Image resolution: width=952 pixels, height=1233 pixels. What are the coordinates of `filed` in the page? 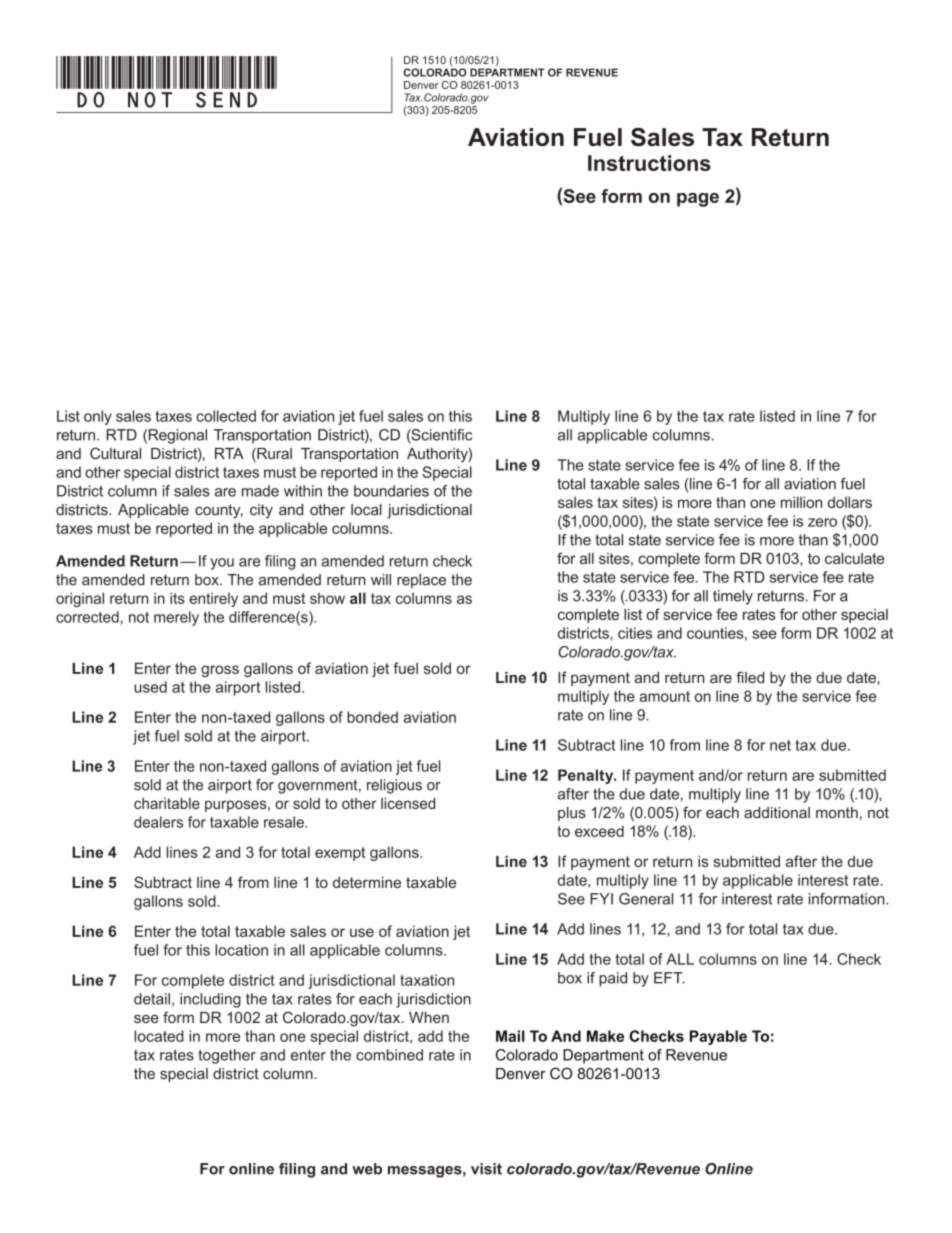 It's located at (750, 677).
